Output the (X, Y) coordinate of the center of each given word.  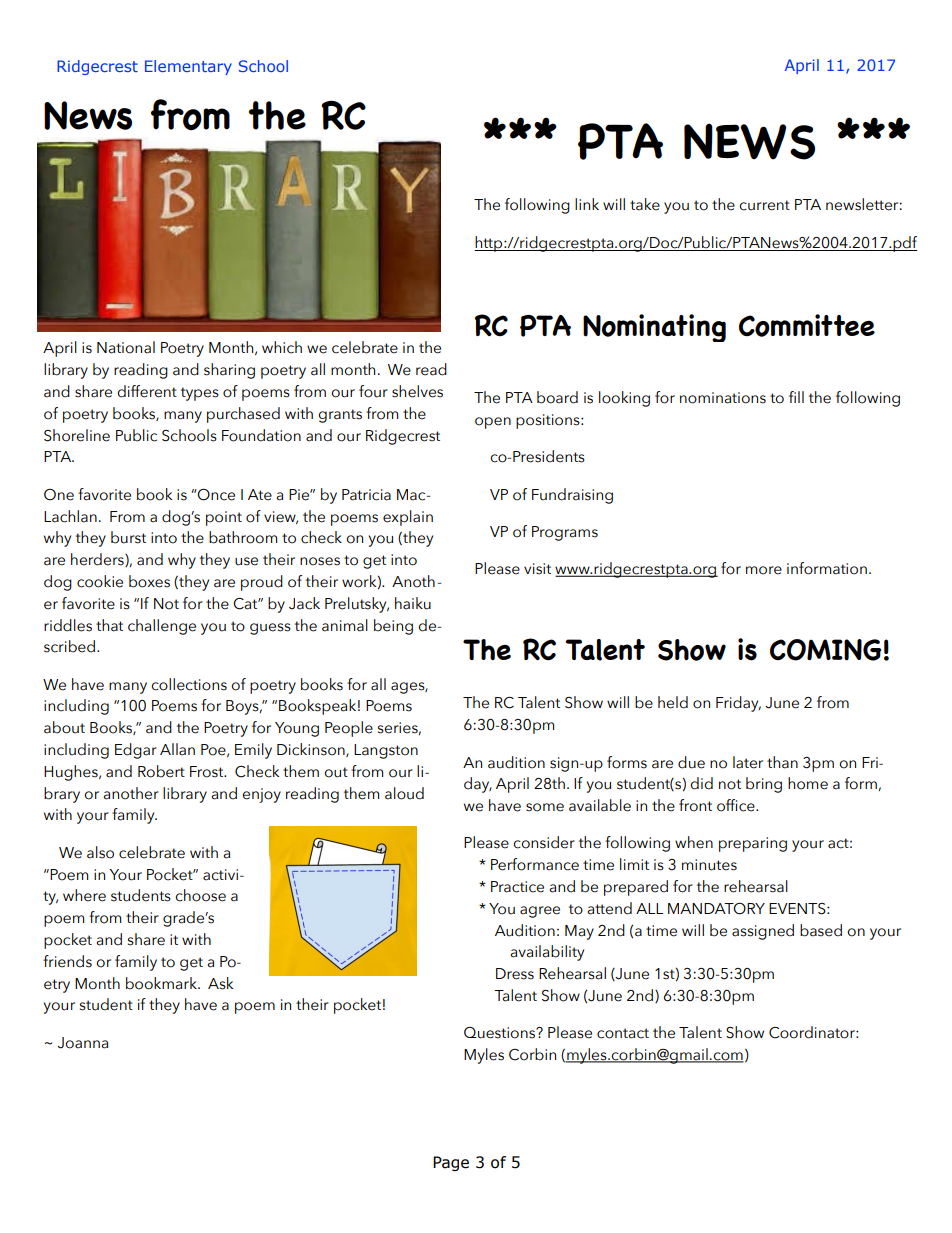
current (764, 205)
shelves (417, 391)
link (587, 204)
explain (408, 518)
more (764, 570)
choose (200, 895)
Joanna (82, 1043)
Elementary (188, 67)
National (126, 347)
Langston (386, 751)
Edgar (136, 751)
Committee (807, 325)
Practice (517, 887)
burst (128, 537)
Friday (738, 704)
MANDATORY (716, 909)
